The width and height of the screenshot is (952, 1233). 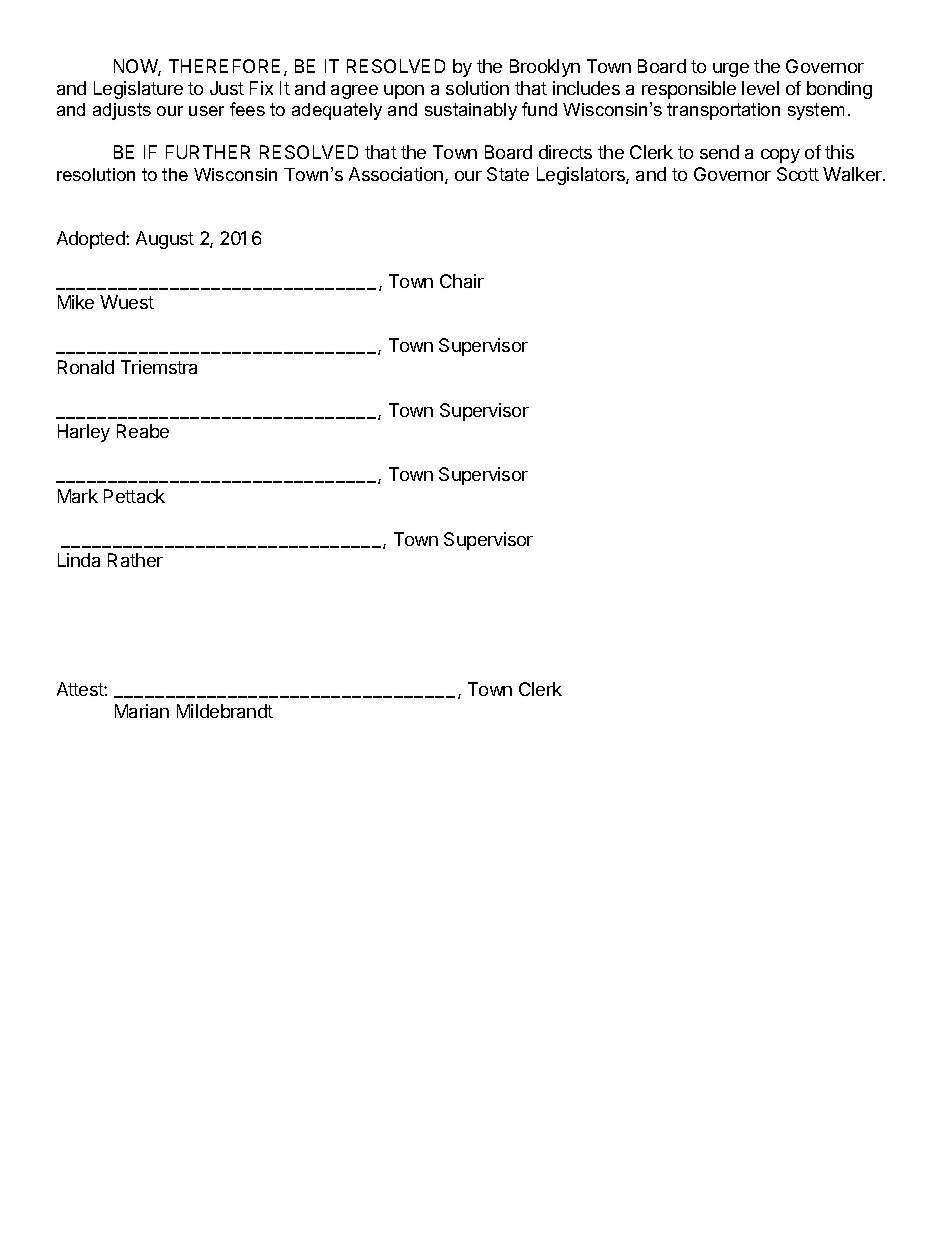 What do you see at coordinates (165, 240) in the screenshot?
I see `August` at bounding box center [165, 240].
